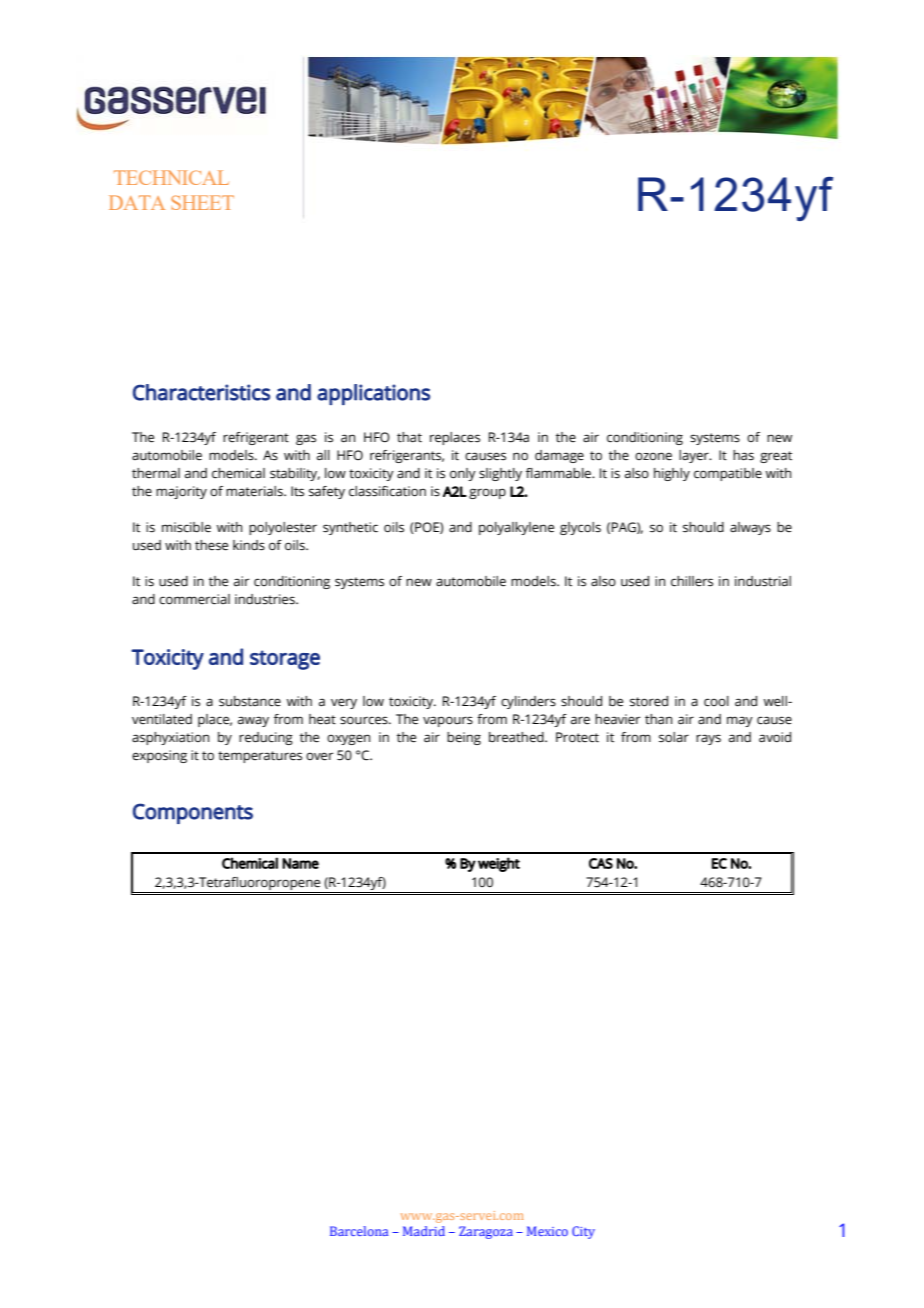 The height and width of the screenshot is (1308, 924). Describe the element at coordinates (202, 202) in the screenshot. I see `SHEET` at that location.
